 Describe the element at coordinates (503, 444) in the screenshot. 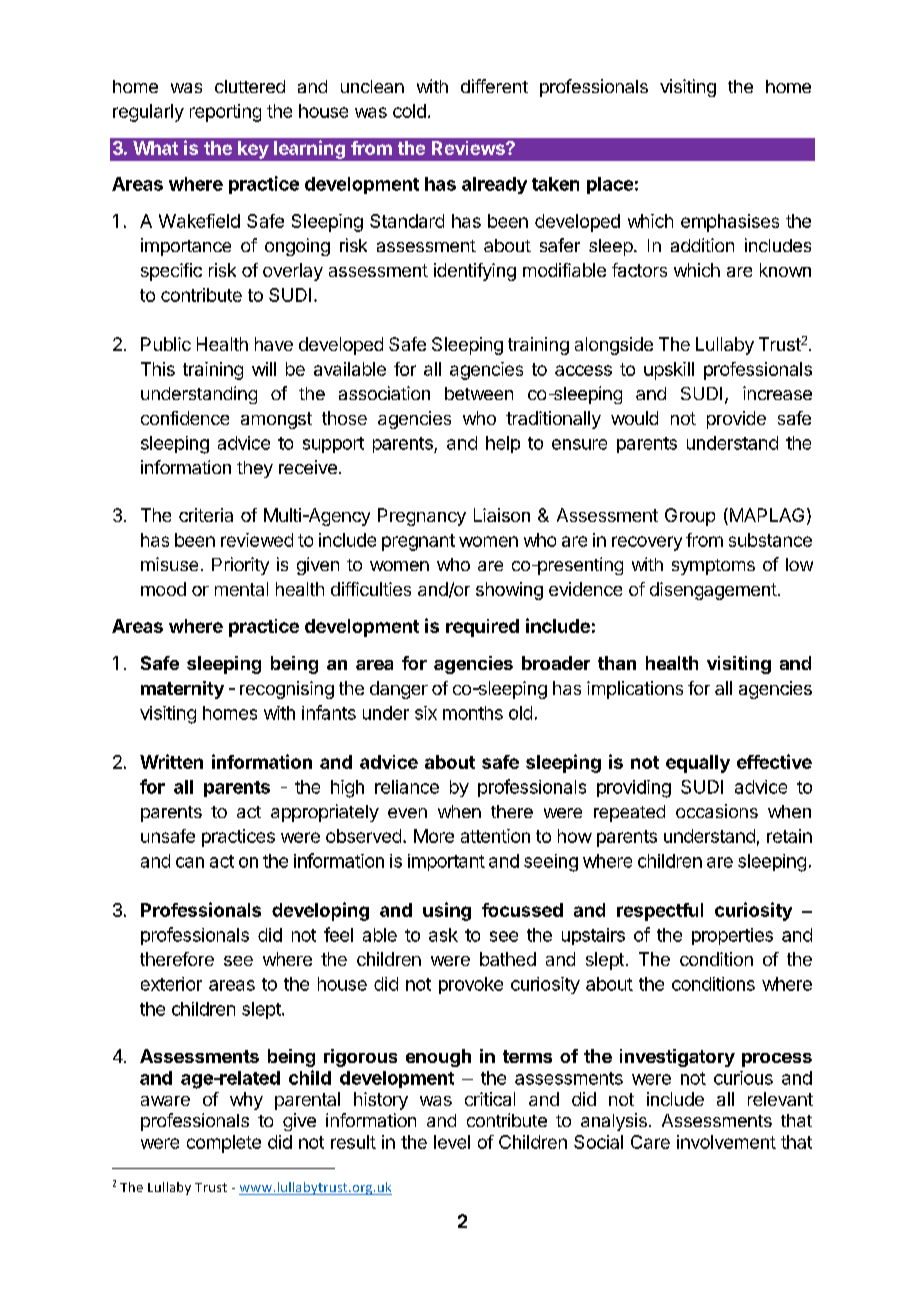

I see `help` at that location.
